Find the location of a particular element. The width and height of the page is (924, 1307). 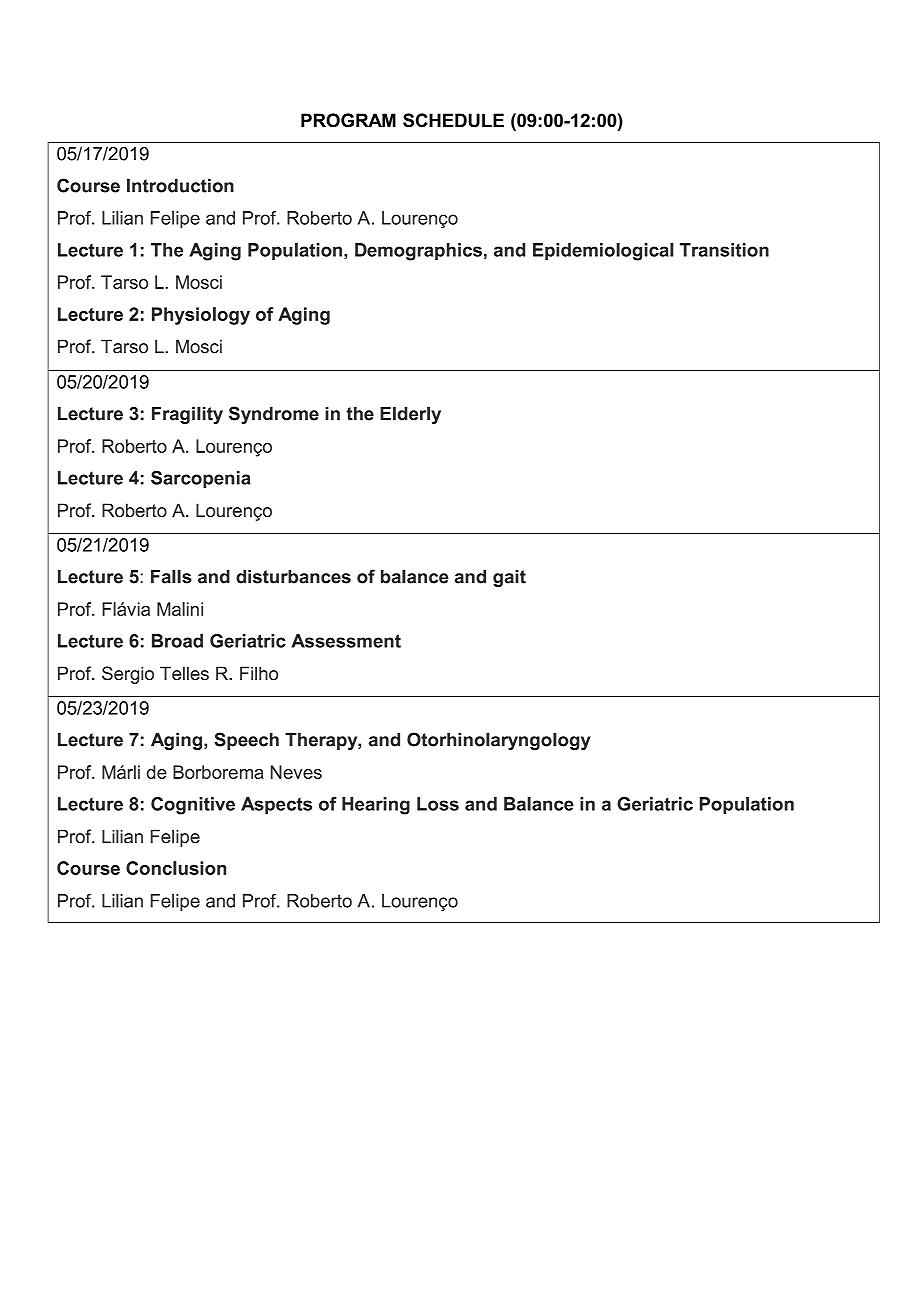

Physiology is located at coordinates (201, 316).
